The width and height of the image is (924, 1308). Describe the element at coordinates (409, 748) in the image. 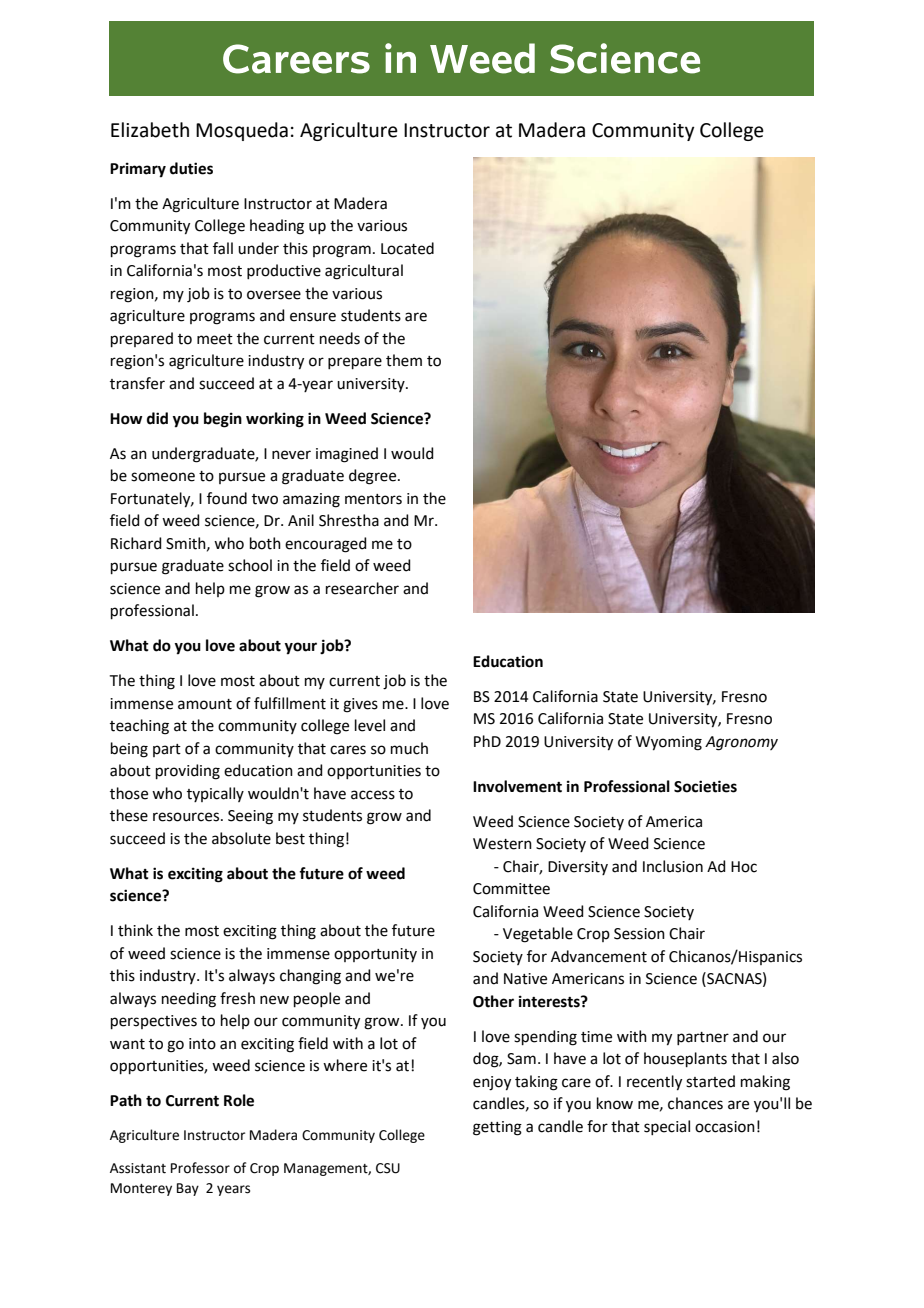

I see `much` at that location.
